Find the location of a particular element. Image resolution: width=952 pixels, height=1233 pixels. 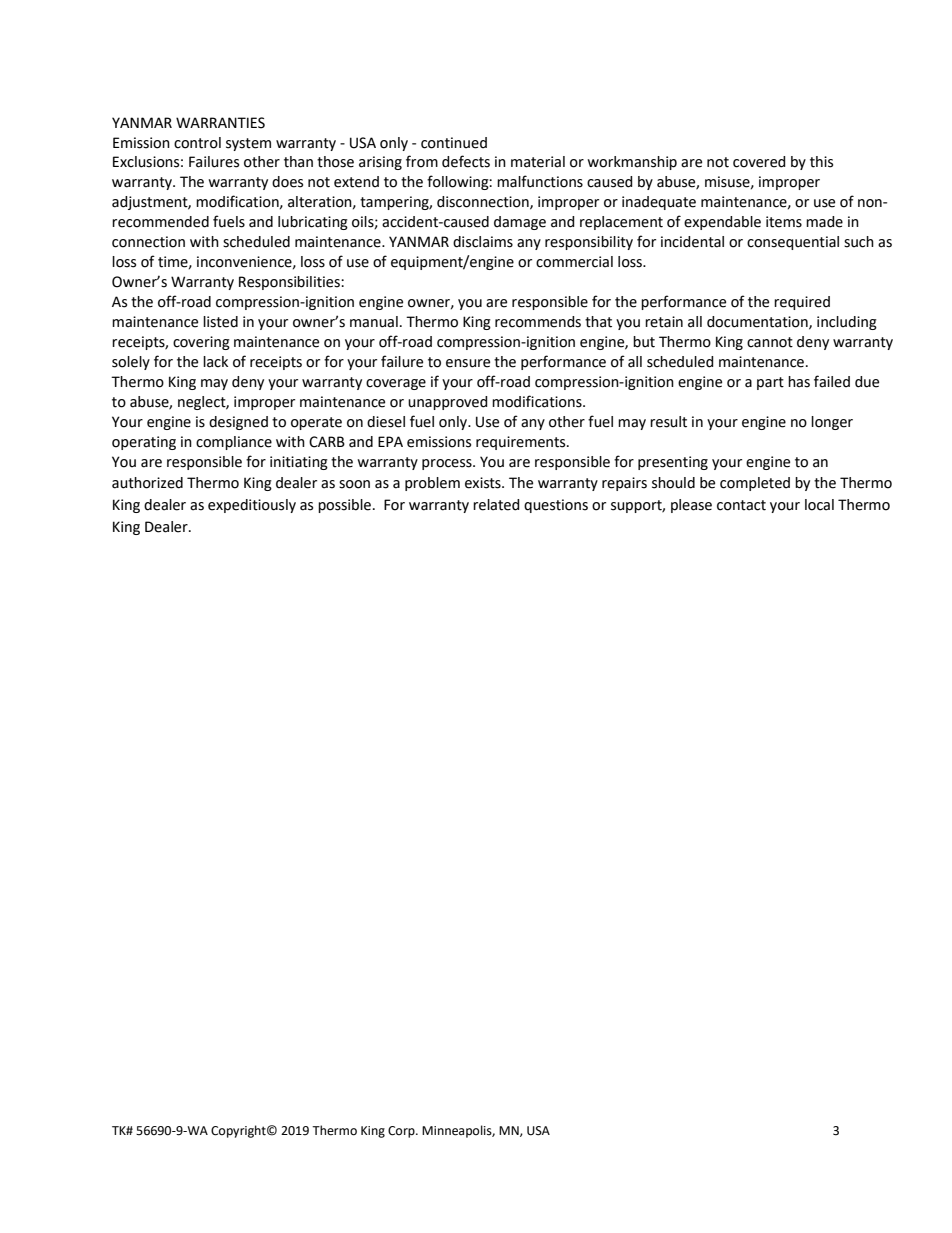

cannot is located at coordinates (770, 342).
